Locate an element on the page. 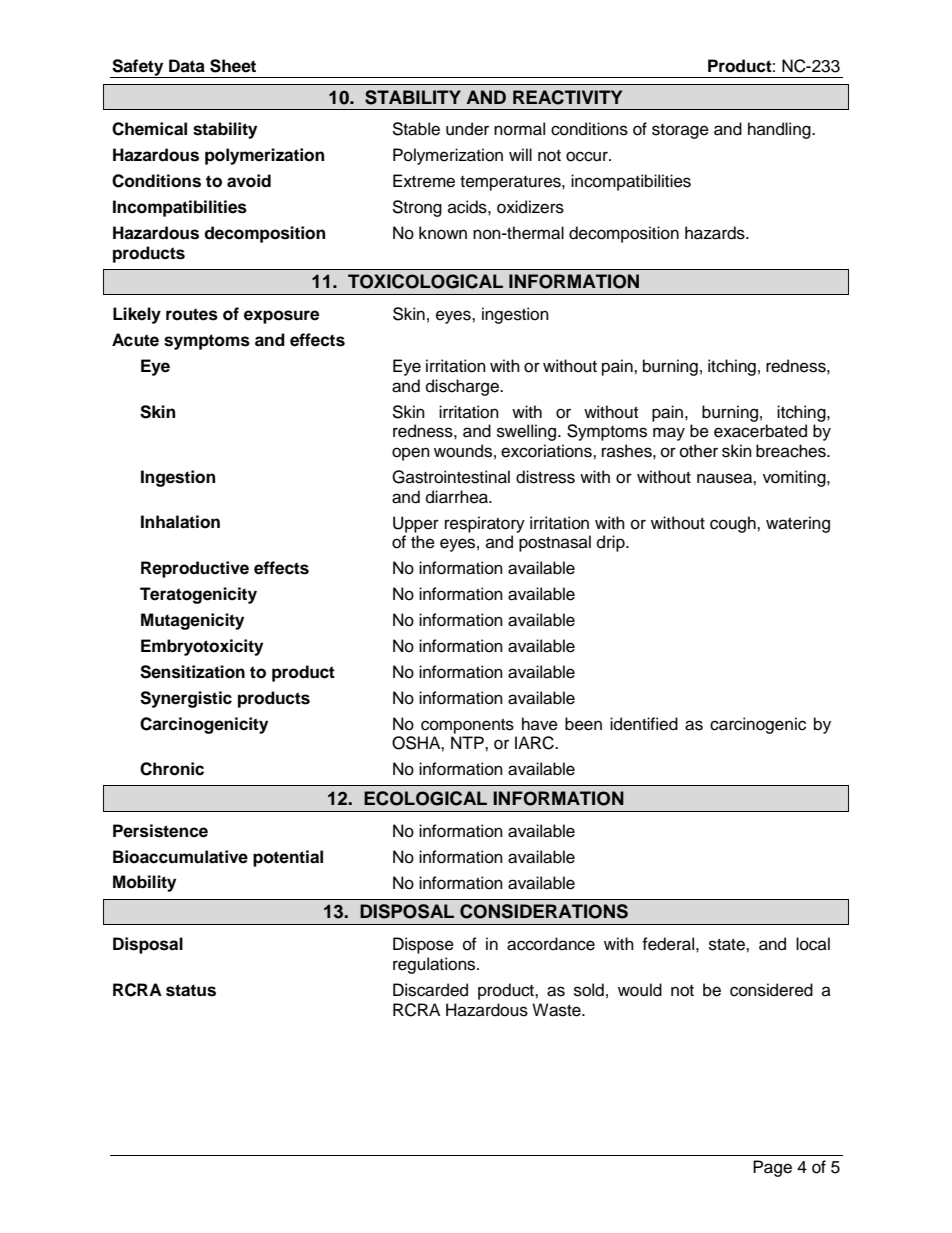  Page is located at coordinates (772, 1168).
